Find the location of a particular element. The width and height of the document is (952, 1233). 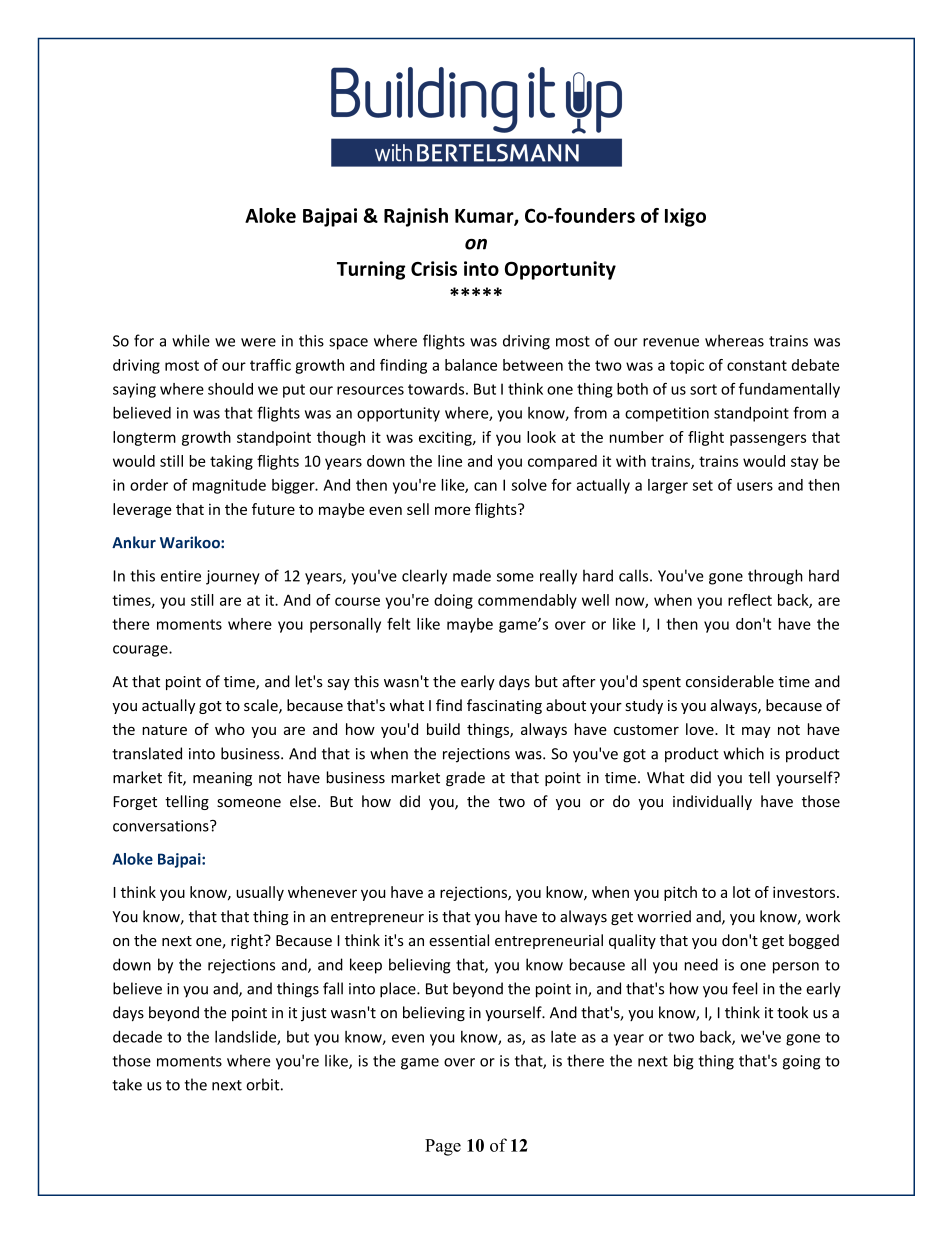

lot is located at coordinates (742, 892).
